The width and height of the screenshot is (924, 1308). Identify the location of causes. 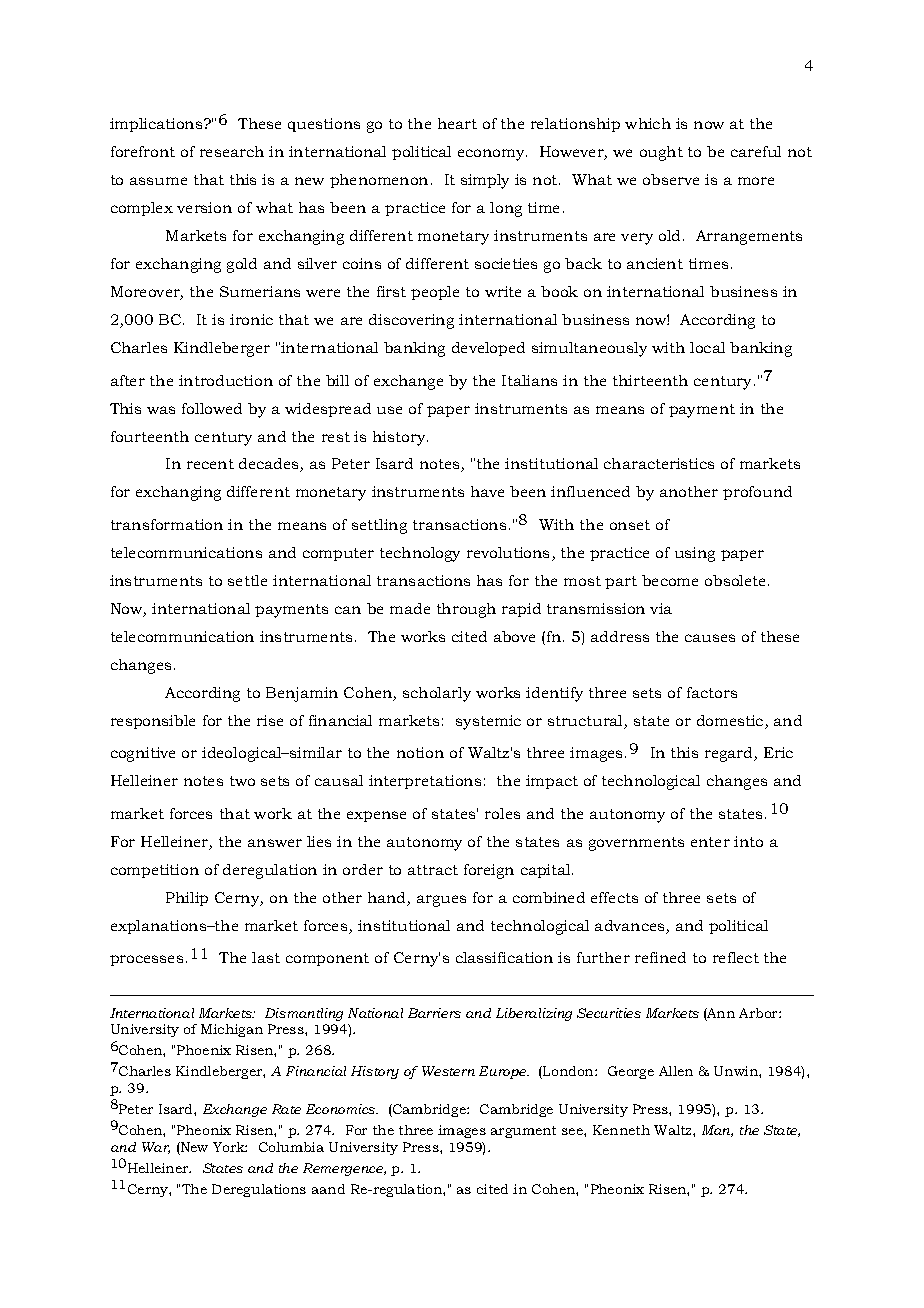
(710, 638).
